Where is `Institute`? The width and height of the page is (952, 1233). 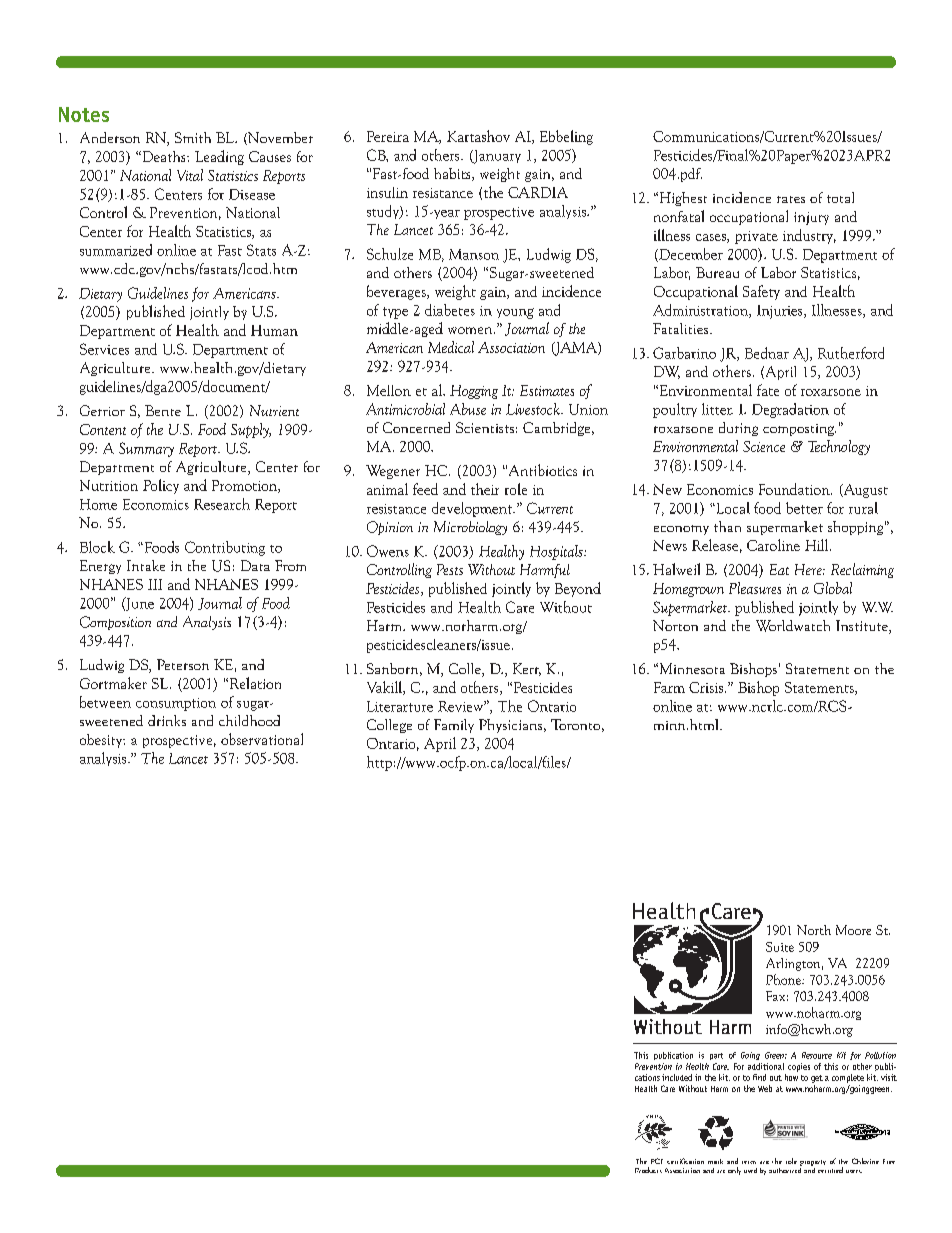 Institute is located at coordinates (863, 627).
